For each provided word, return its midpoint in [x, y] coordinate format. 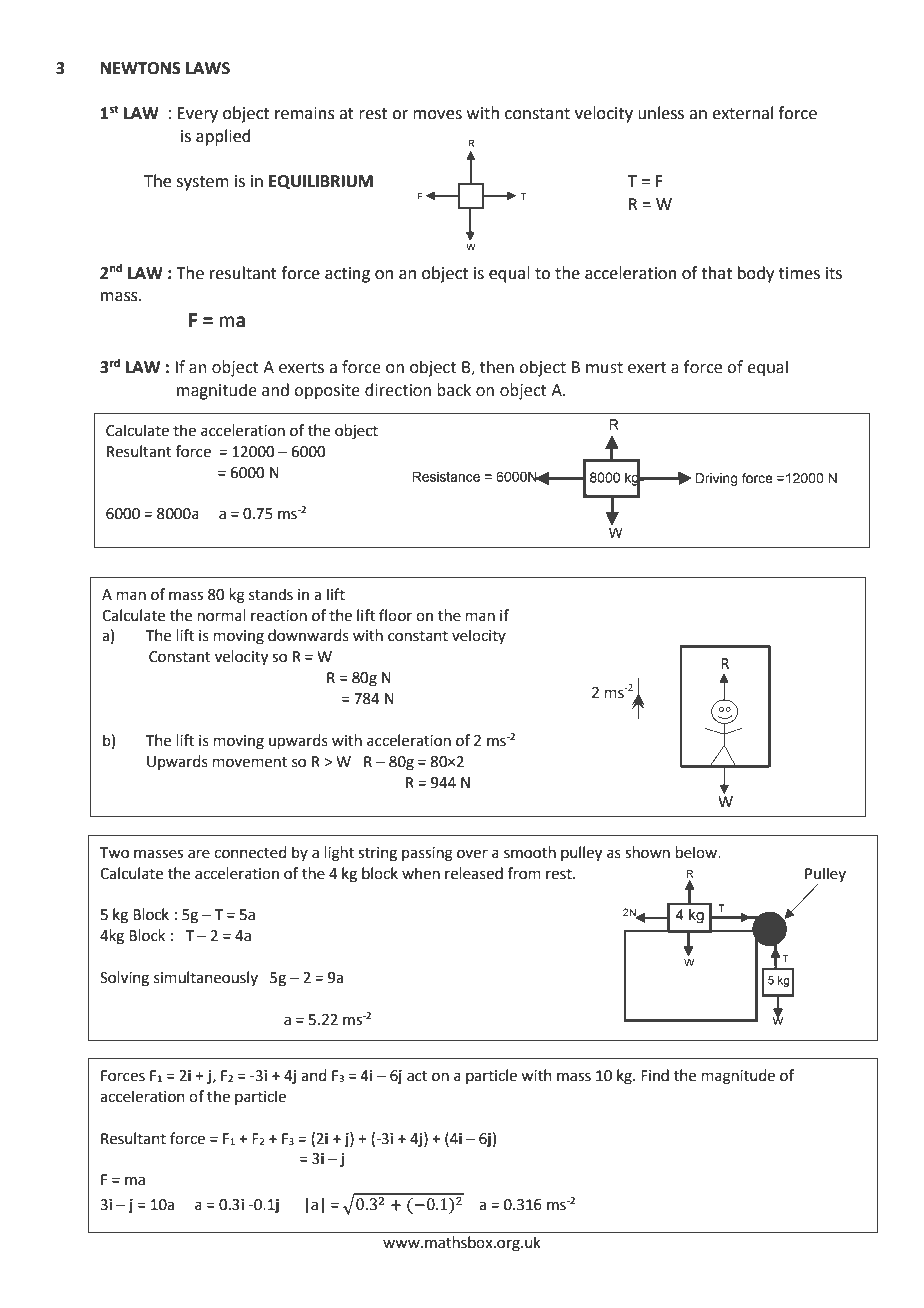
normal [222, 615]
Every [197, 115]
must [604, 368]
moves [437, 115]
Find [655, 1075]
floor [395, 615]
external [742, 113]
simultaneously [206, 978]
